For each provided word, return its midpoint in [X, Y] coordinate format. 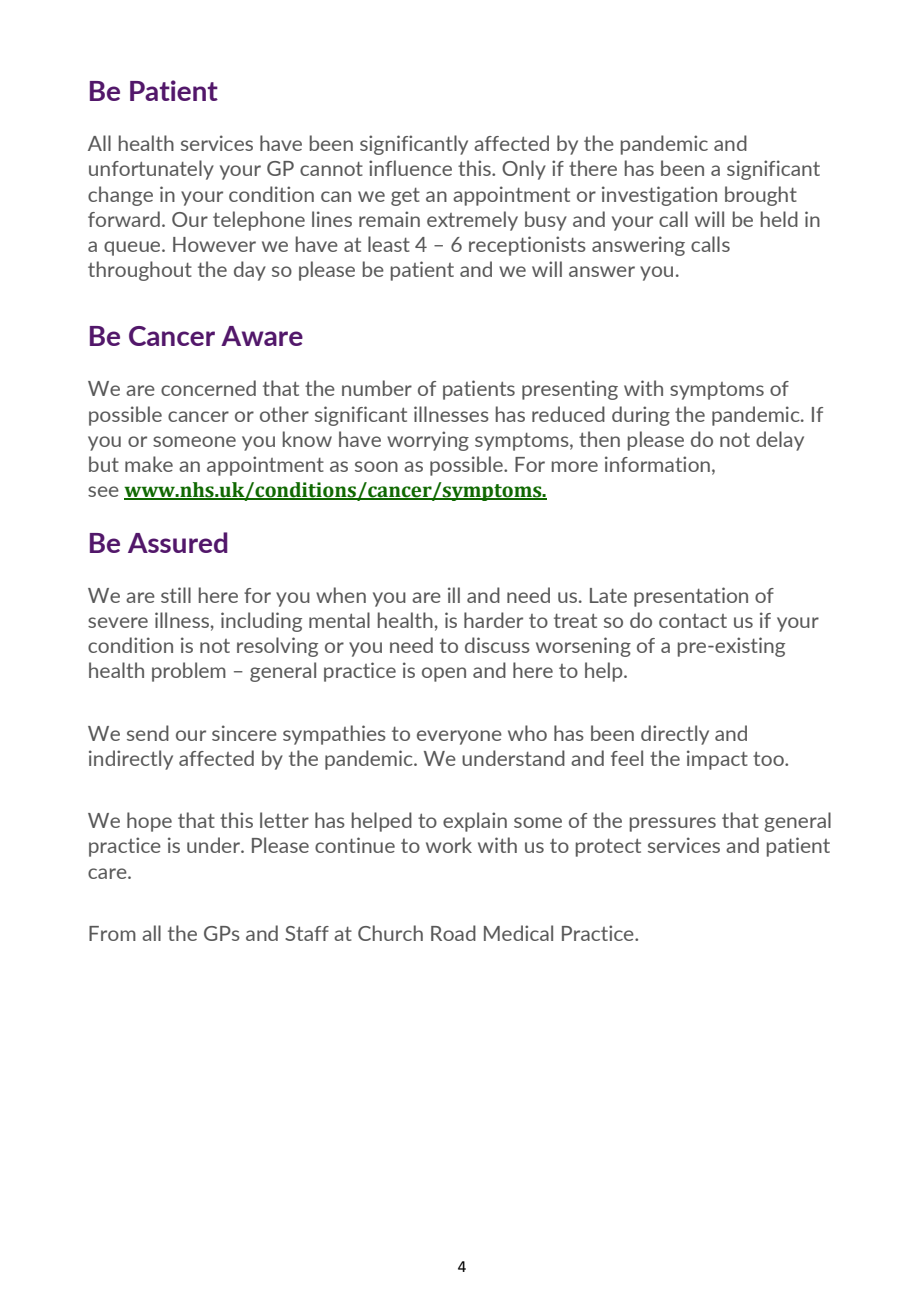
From [112, 933]
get [405, 197]
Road [453, 933]
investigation [659, 196]
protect [608, 847]
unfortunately [151, 170]
